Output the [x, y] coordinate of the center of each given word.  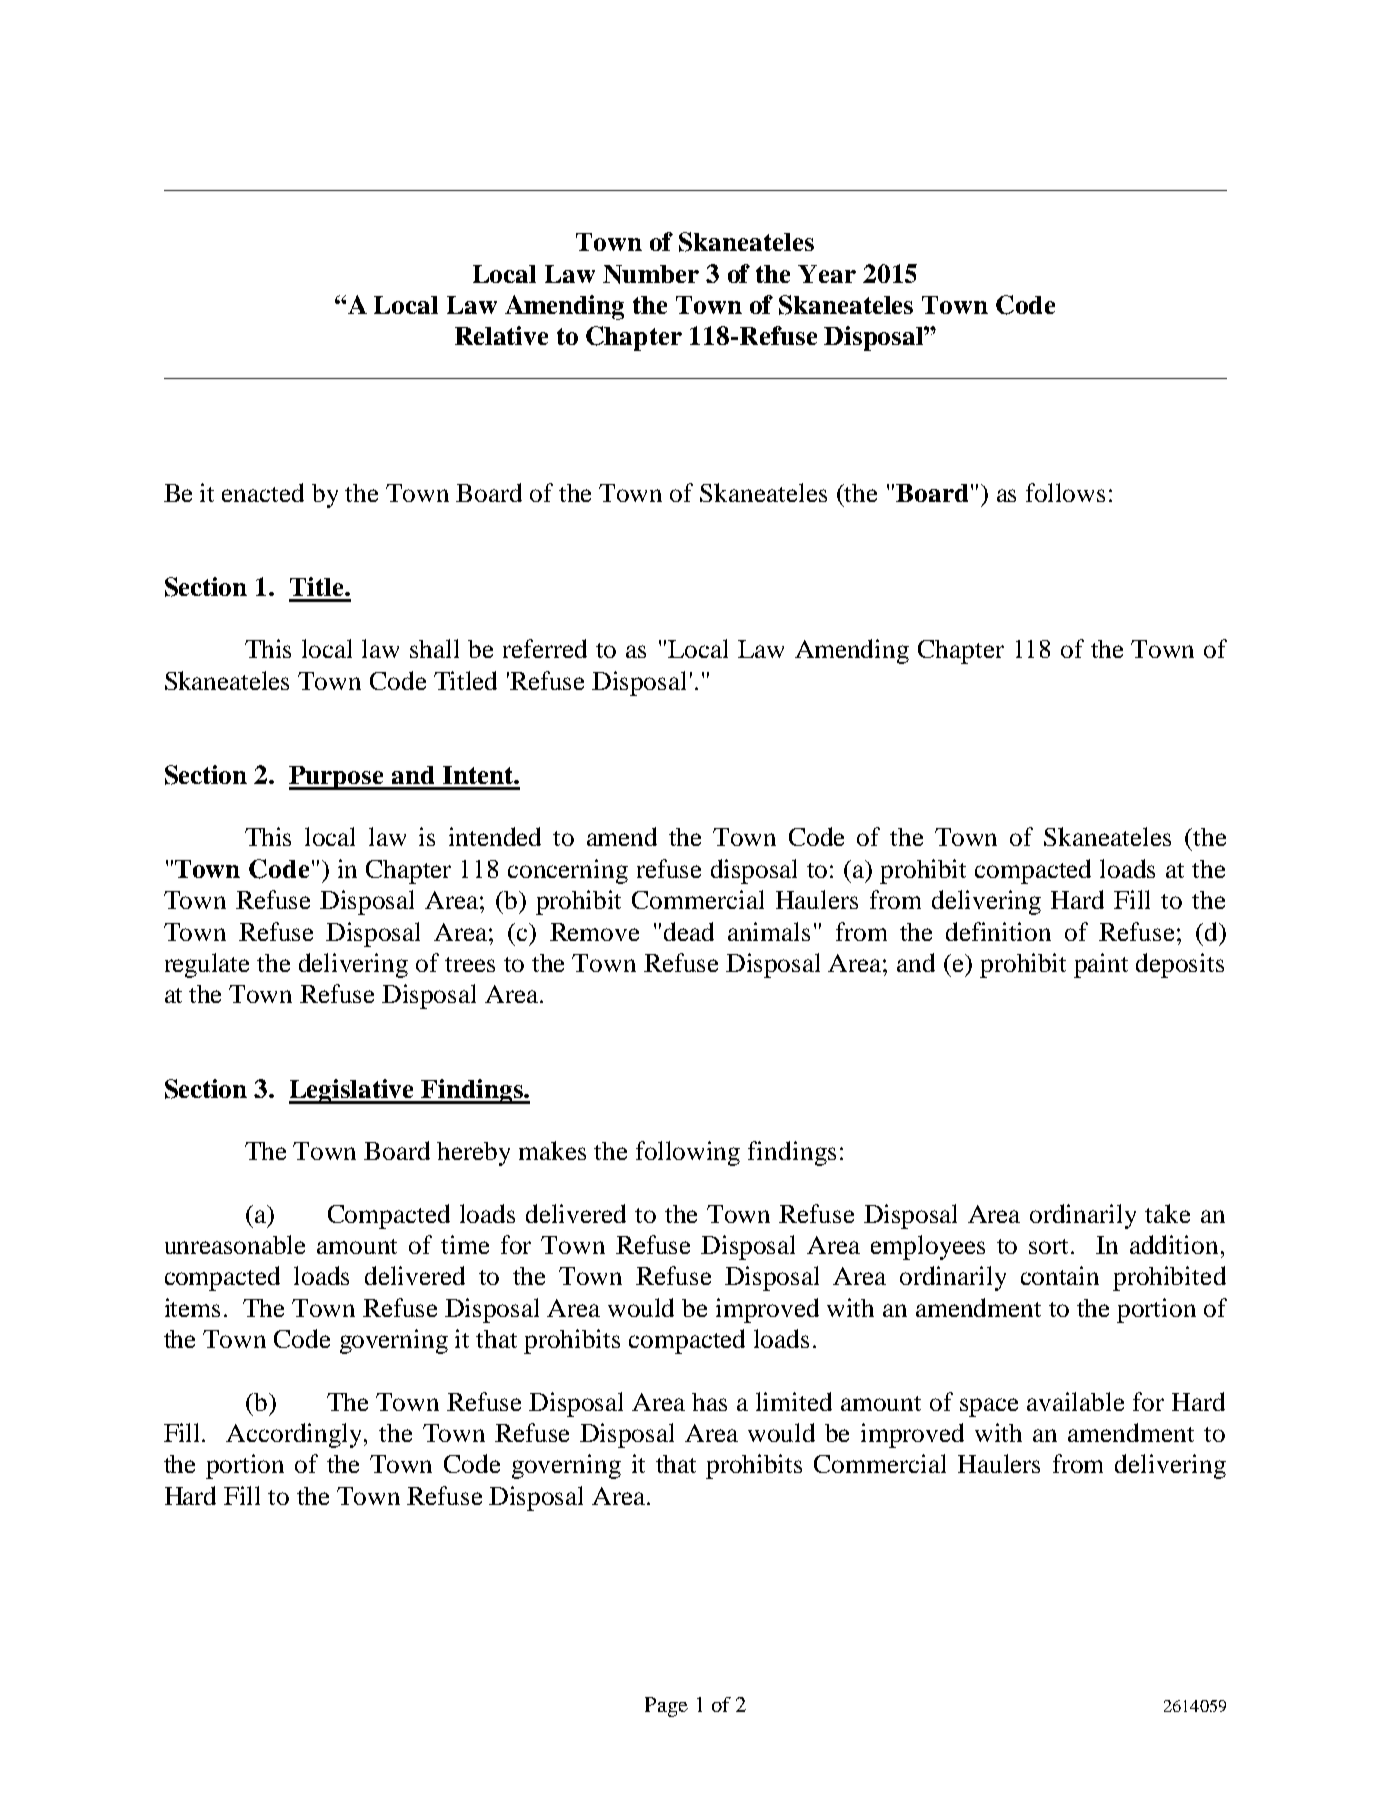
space [989, 1407]
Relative [501, 335]
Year [827, 274]
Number [651, 274]
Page [666, 1707]
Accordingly [296, 1435]
